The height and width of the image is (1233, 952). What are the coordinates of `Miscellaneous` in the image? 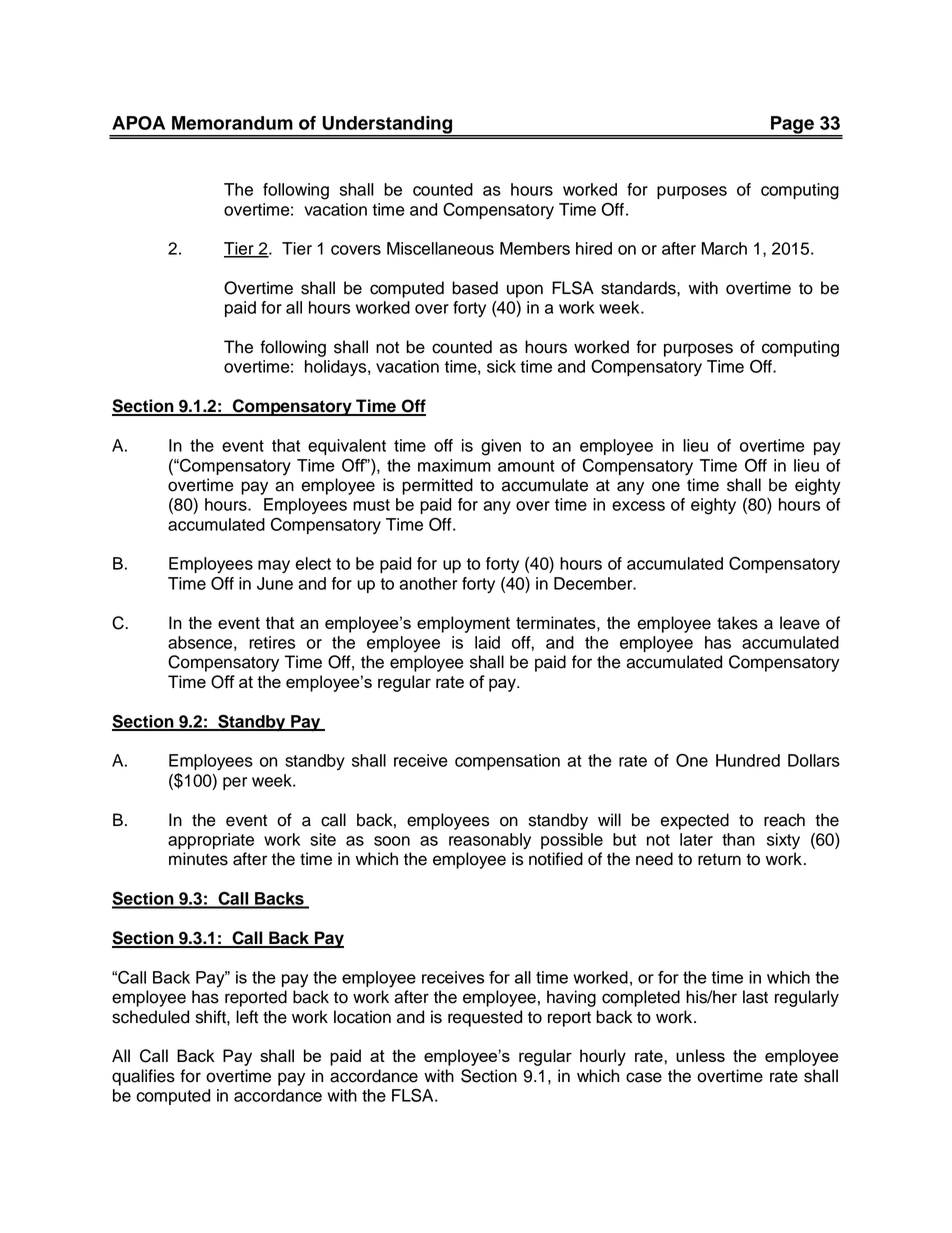 It's located at (440, 248).
